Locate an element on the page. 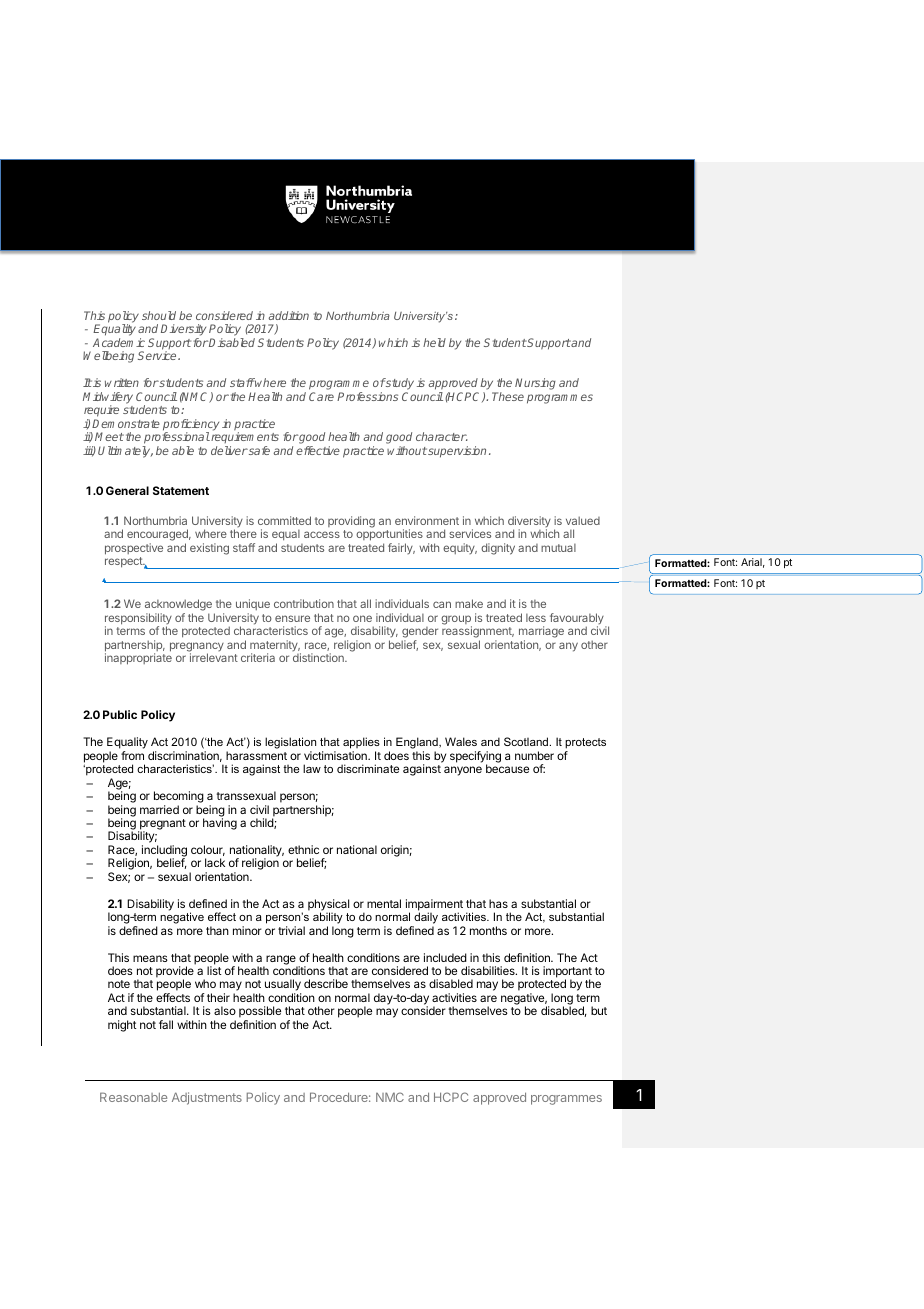 The height and width of the image is (1309, 924). Adjustments is located at coordinates (207, 1098).
